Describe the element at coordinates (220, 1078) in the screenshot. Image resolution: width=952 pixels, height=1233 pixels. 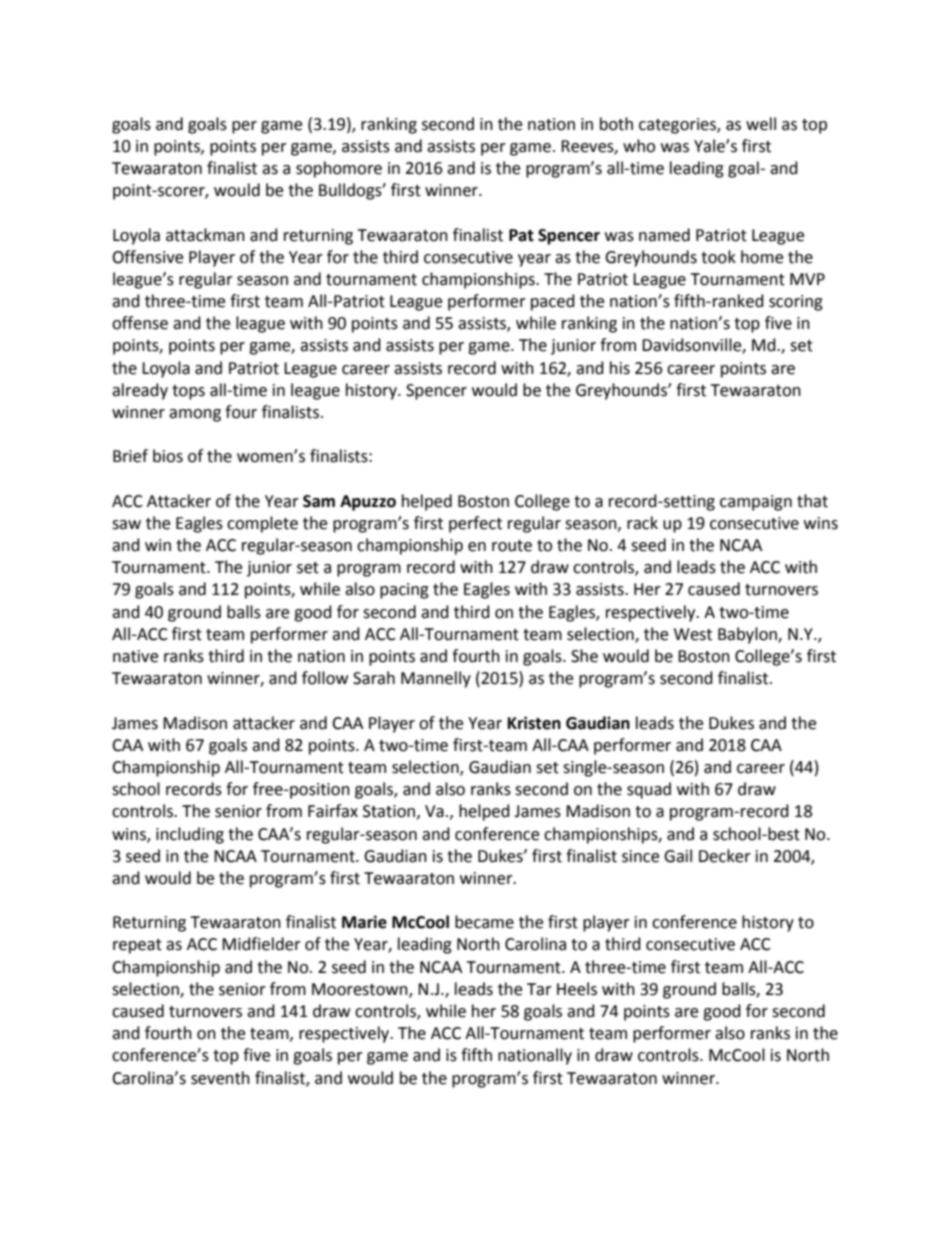
I see `seventh` at that location.
